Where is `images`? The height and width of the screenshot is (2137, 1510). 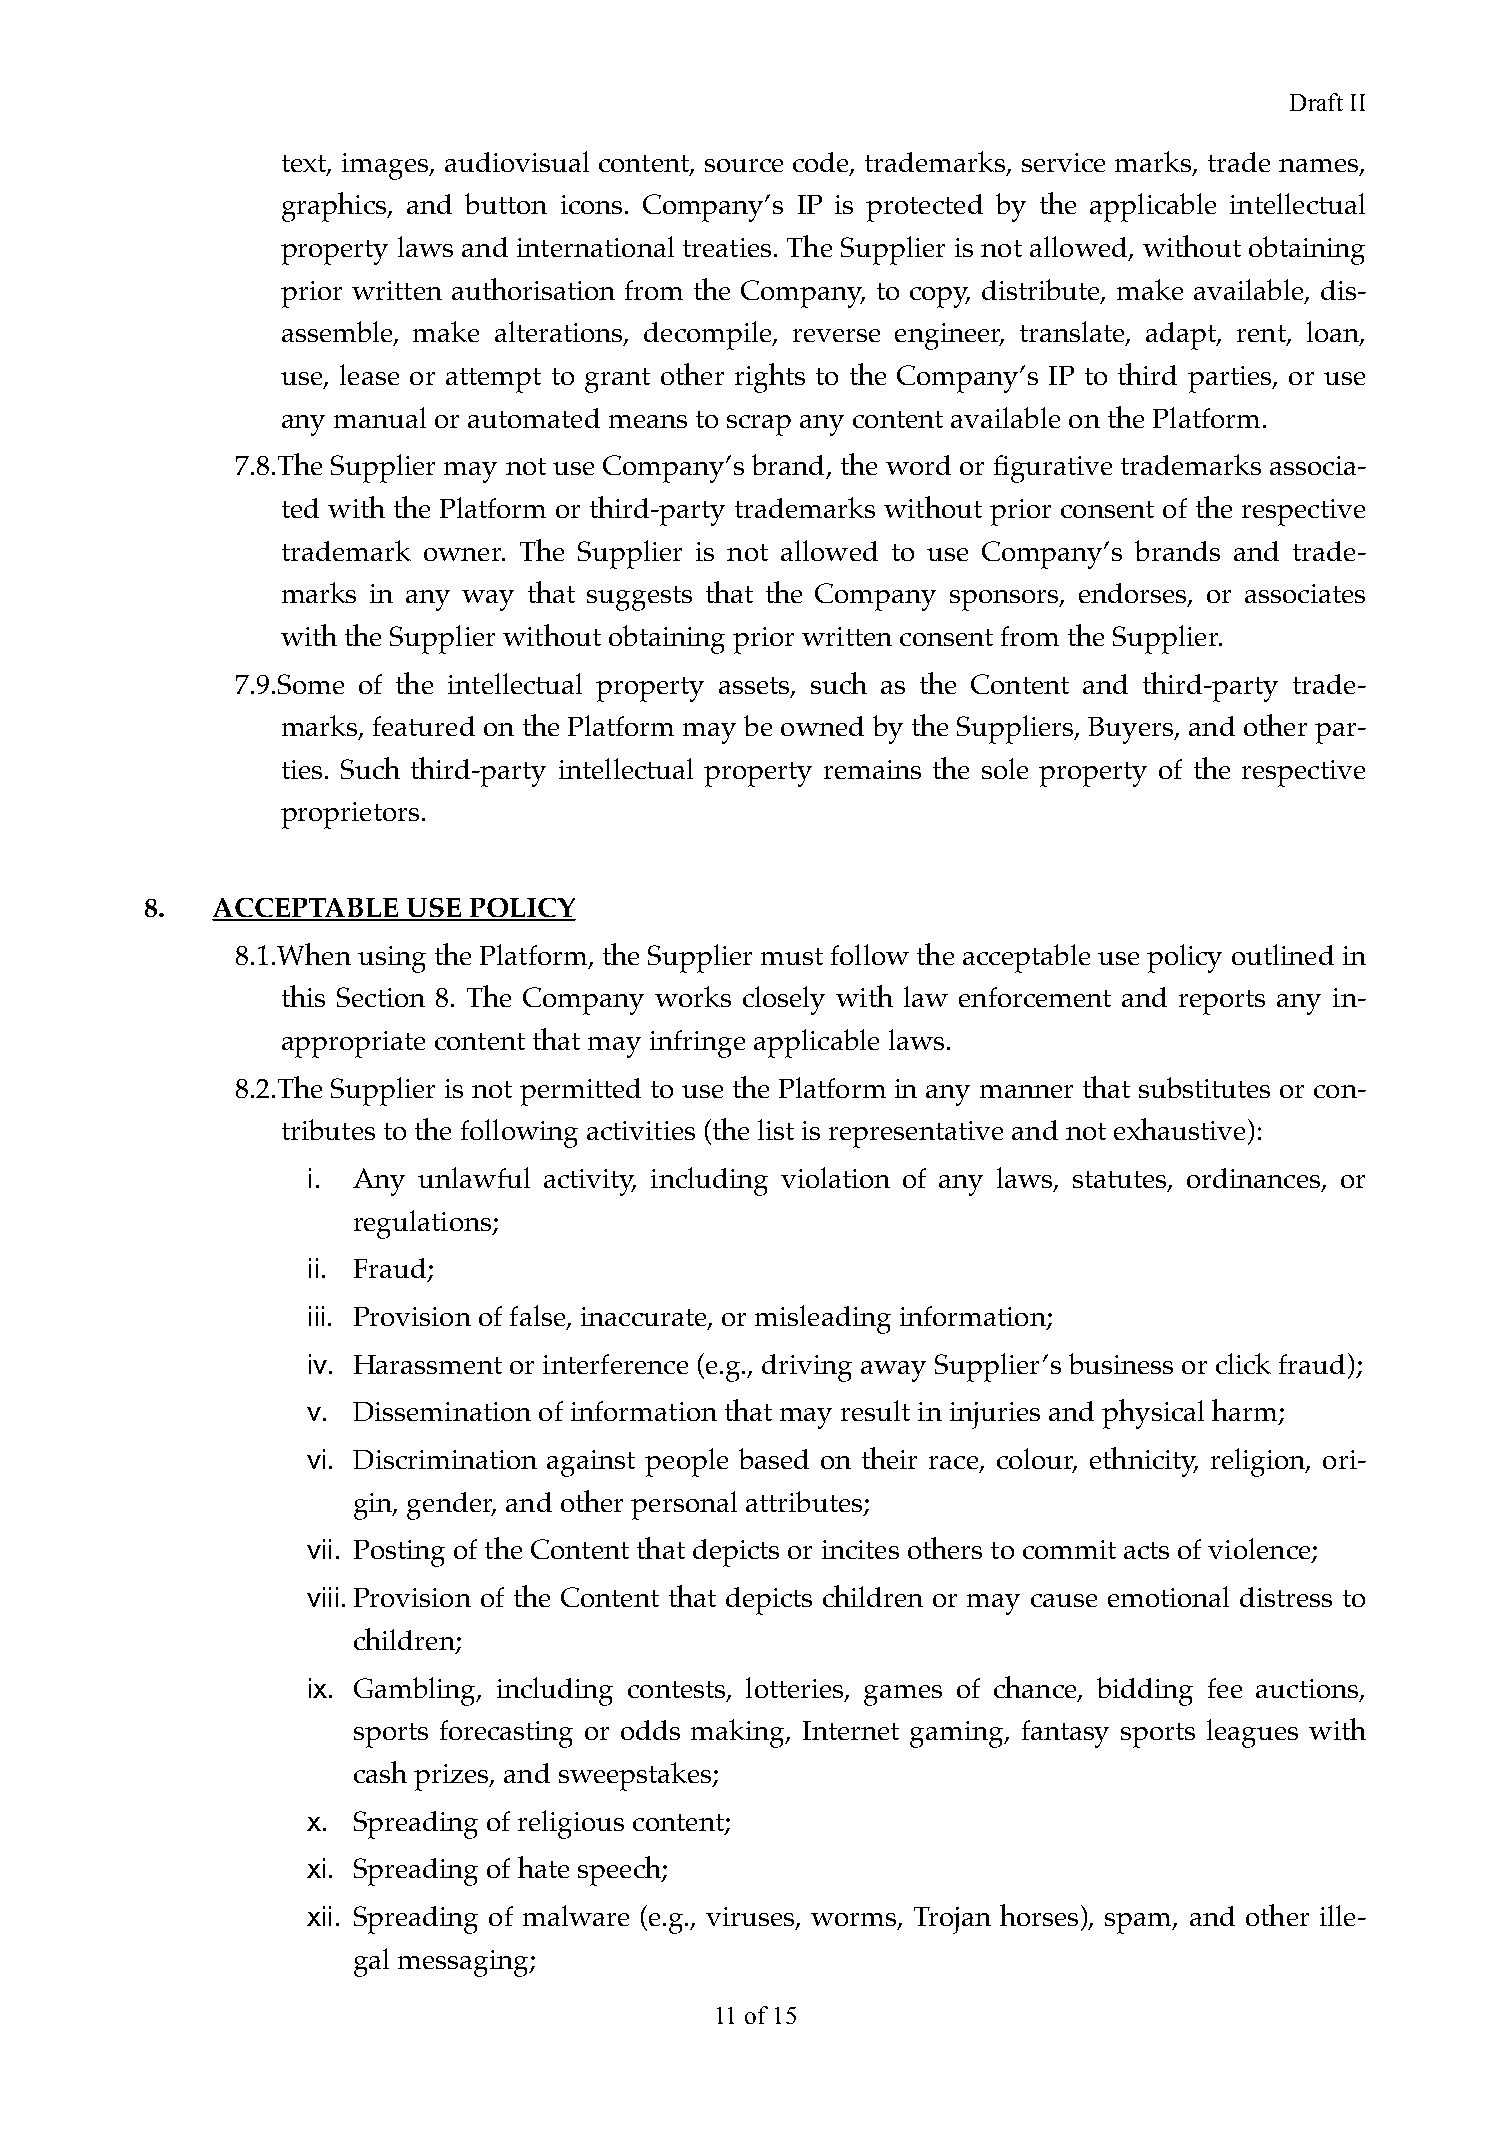
images is located at coordinates (386, 166).
